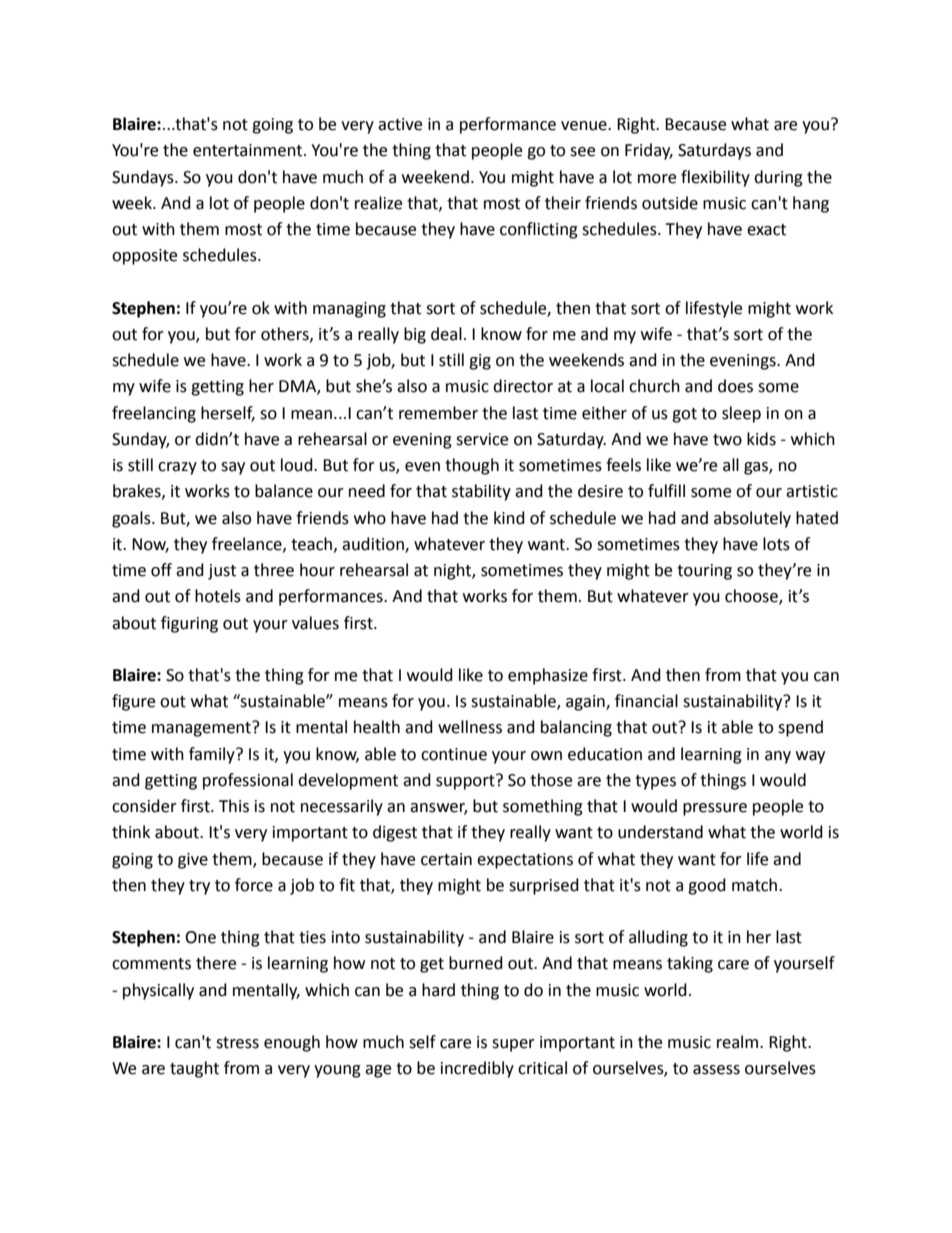 Image resolution: width=952 pixels, height=1233 pixels. I want to click on kind, so click(509, 518).
